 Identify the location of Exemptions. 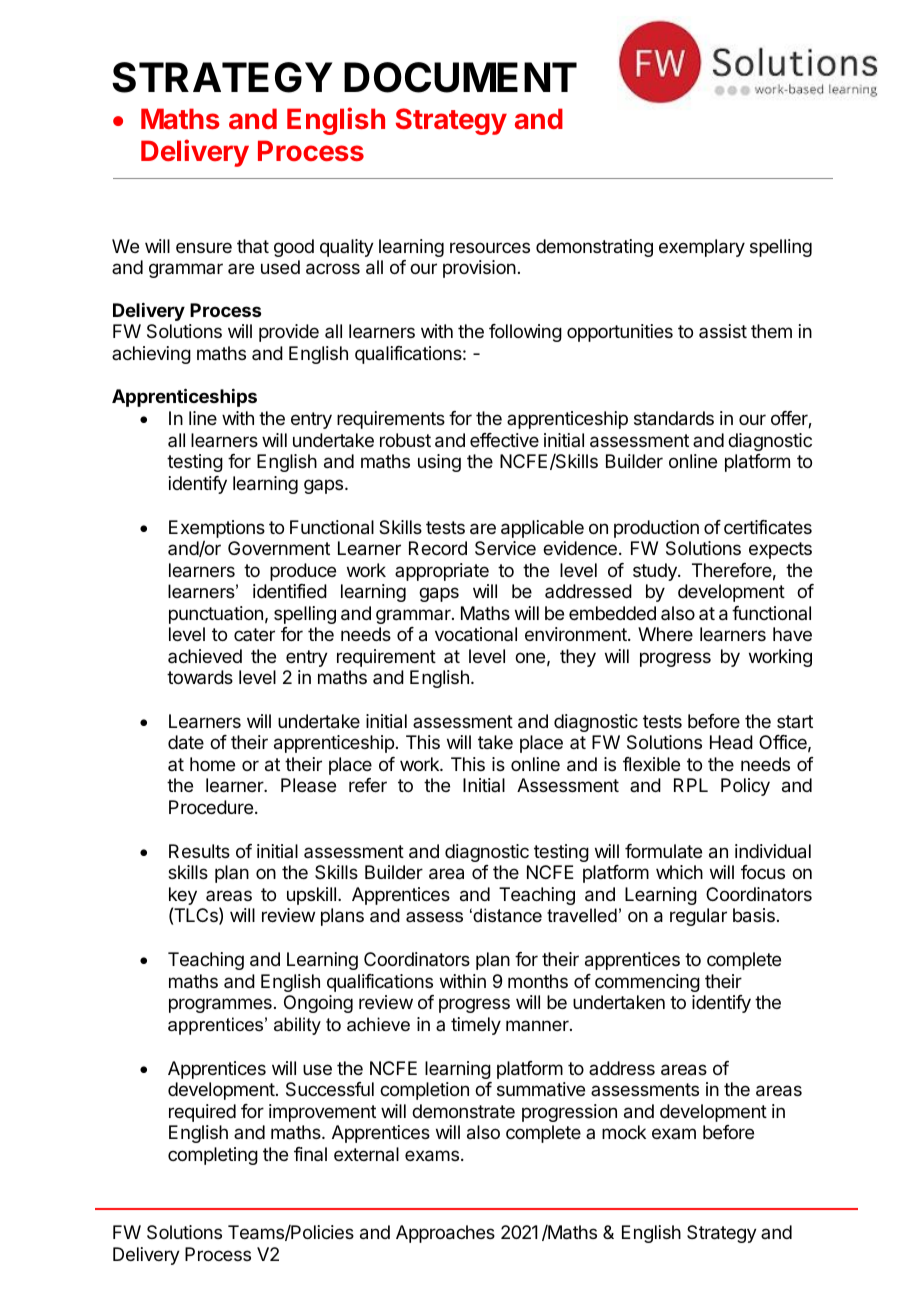
(217, 530).
